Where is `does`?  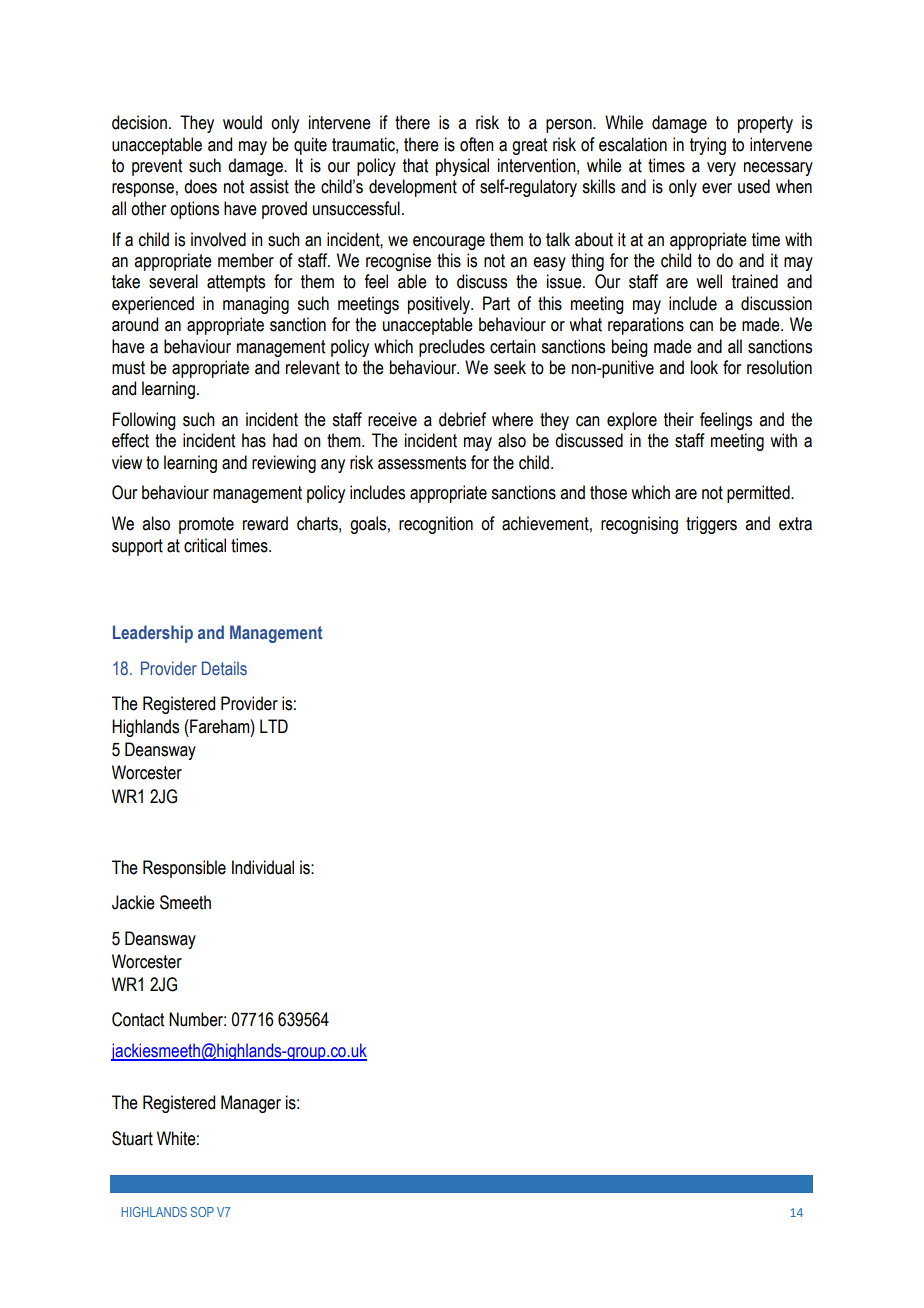 does is located at coordinates (200, 186).
